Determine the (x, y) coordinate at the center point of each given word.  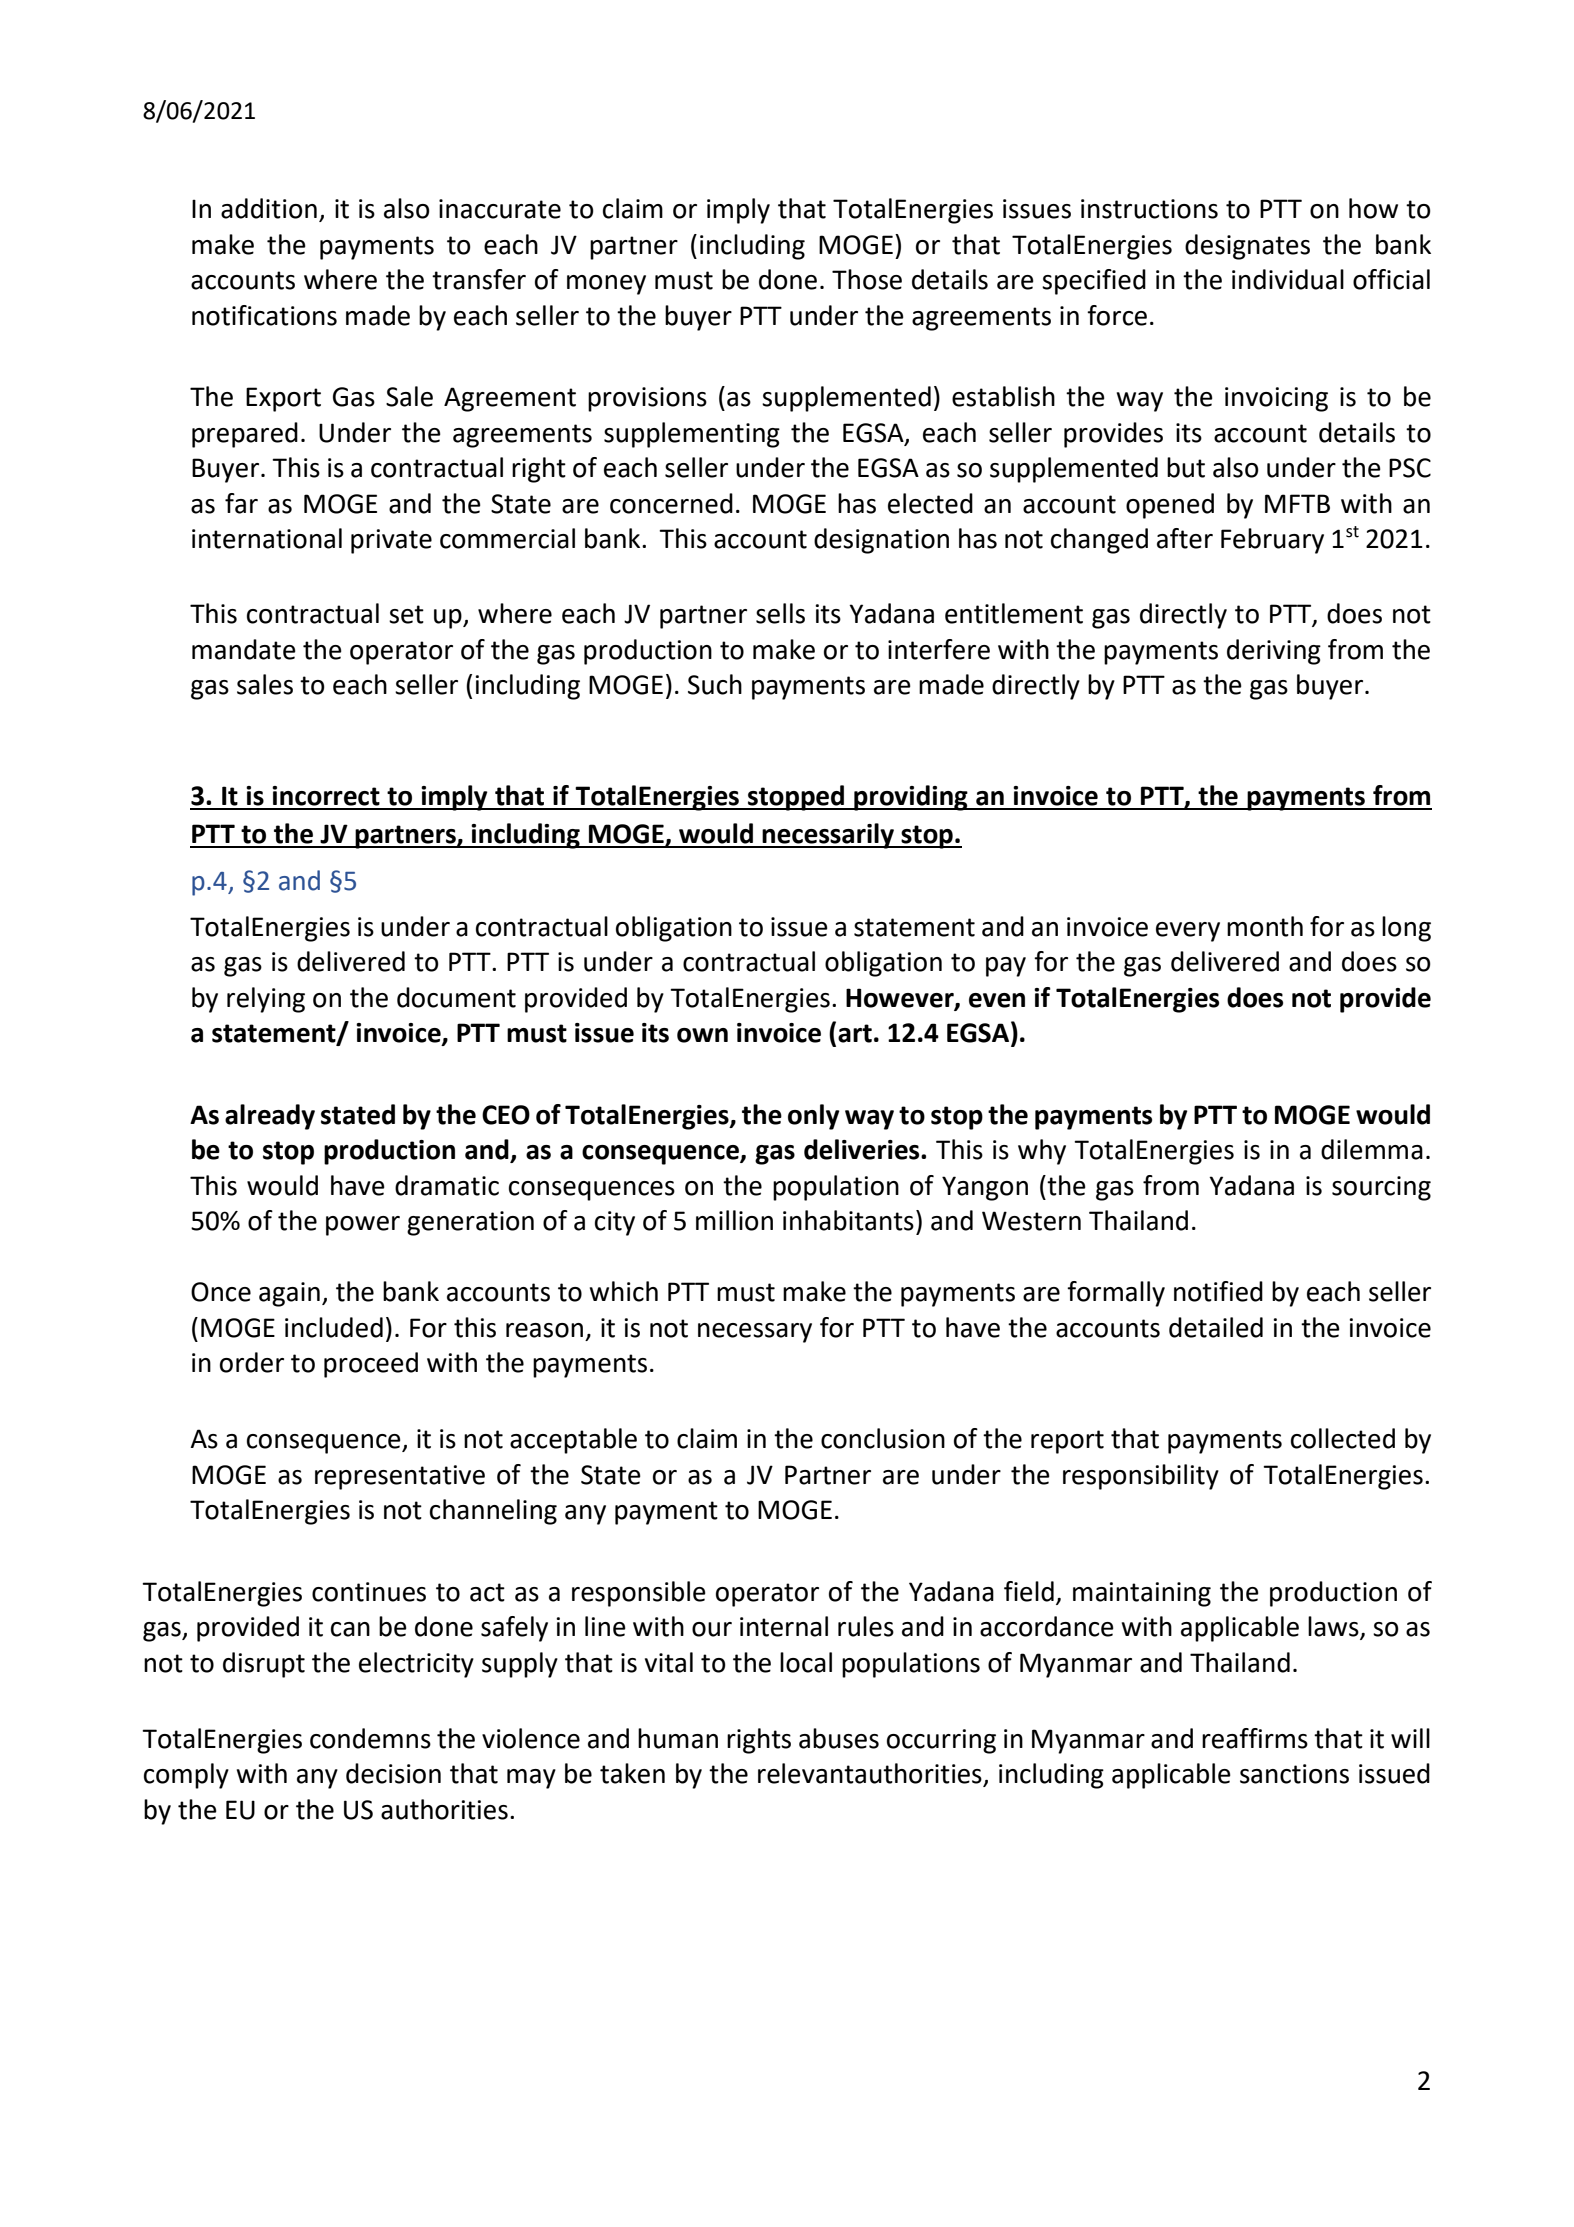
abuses (839, 1738)
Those (867, 279)
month (1265, 926)
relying (266, 1000)
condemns (370, 1738)
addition (269, 208)
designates (1247, 247)
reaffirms (1255, 1738)
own (702, 1035)
